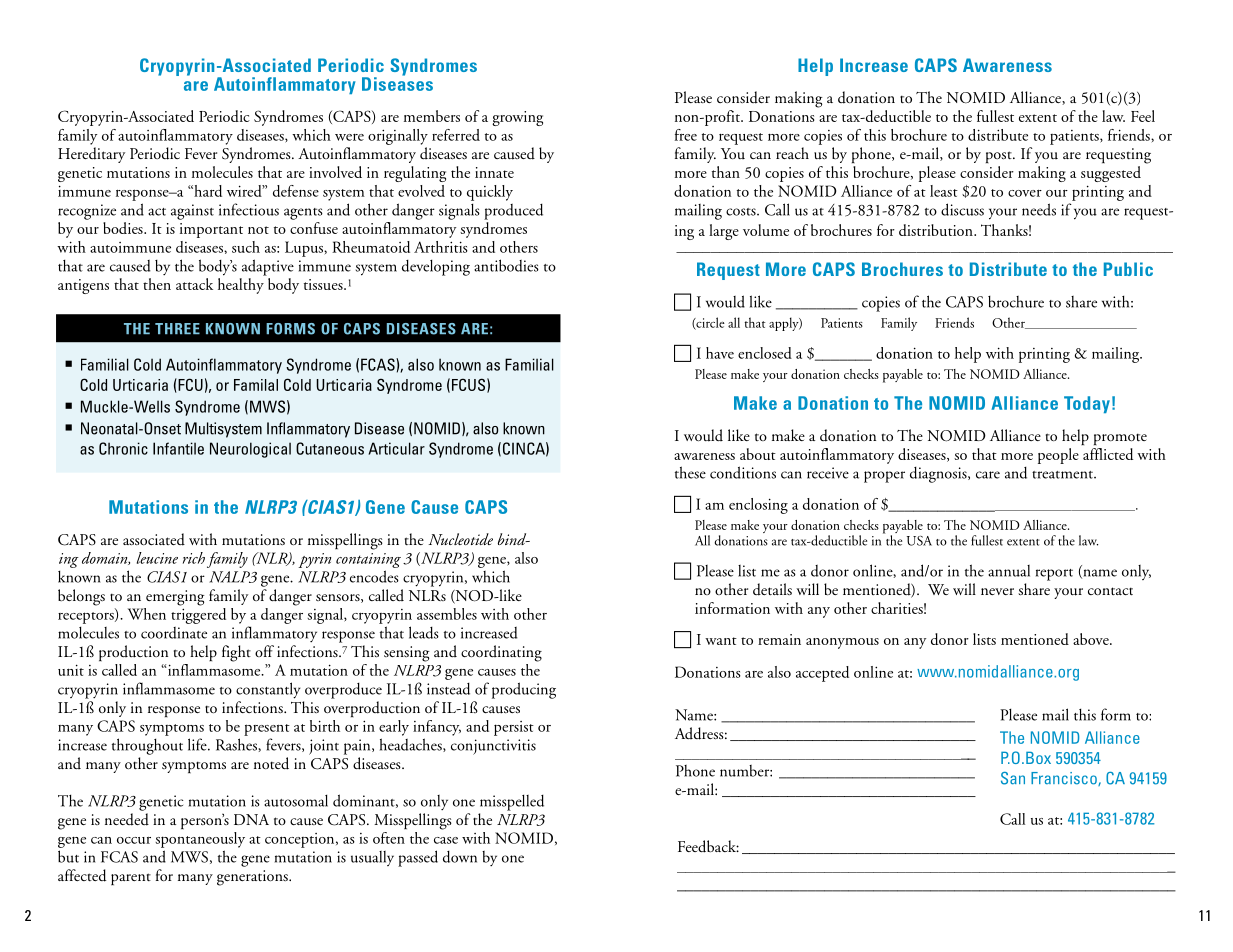  Describe the element at coordinates (1128, 269) in the document. I see `Public` at that location.
